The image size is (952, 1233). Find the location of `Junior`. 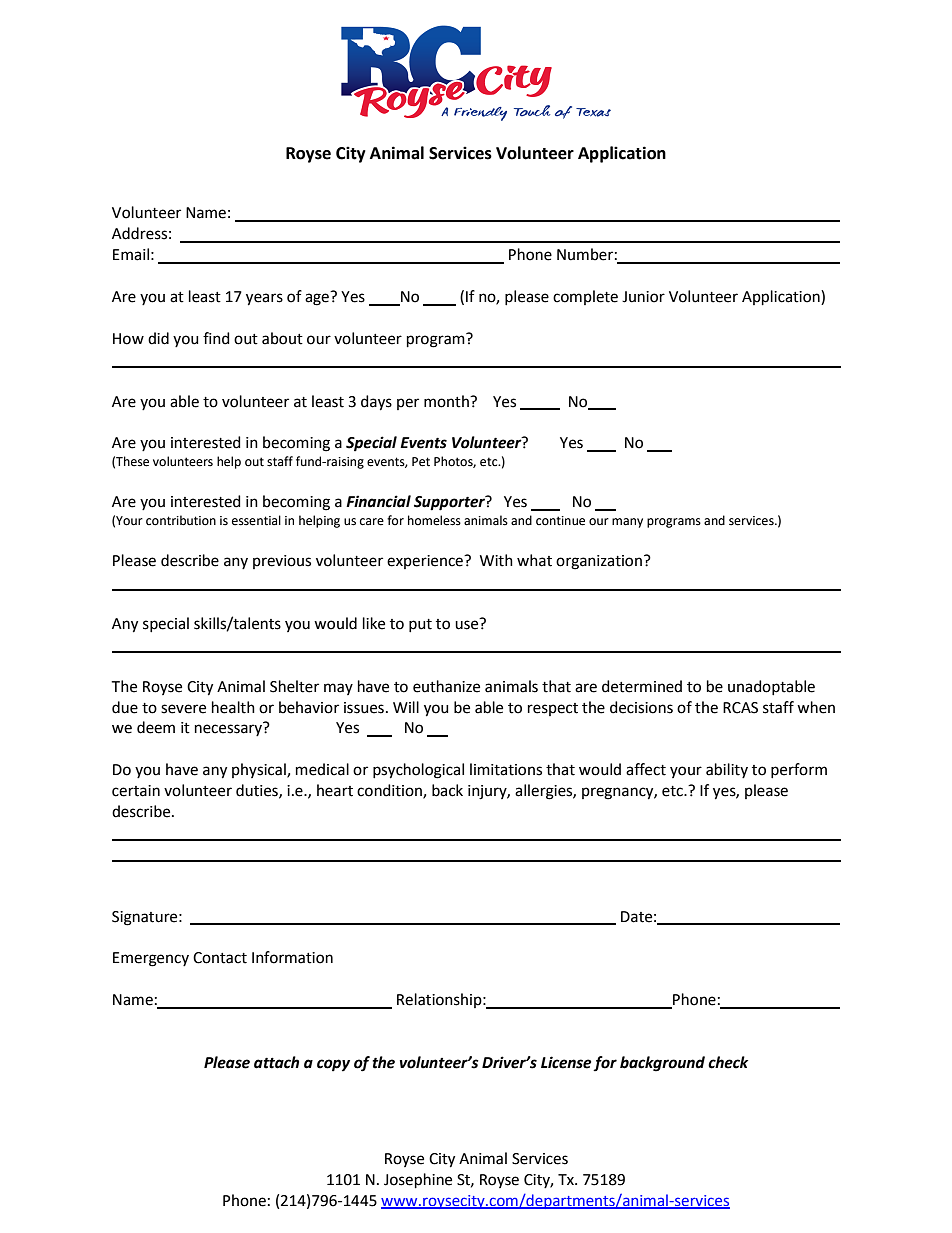

Junior is located at coordinates (643, 297).
